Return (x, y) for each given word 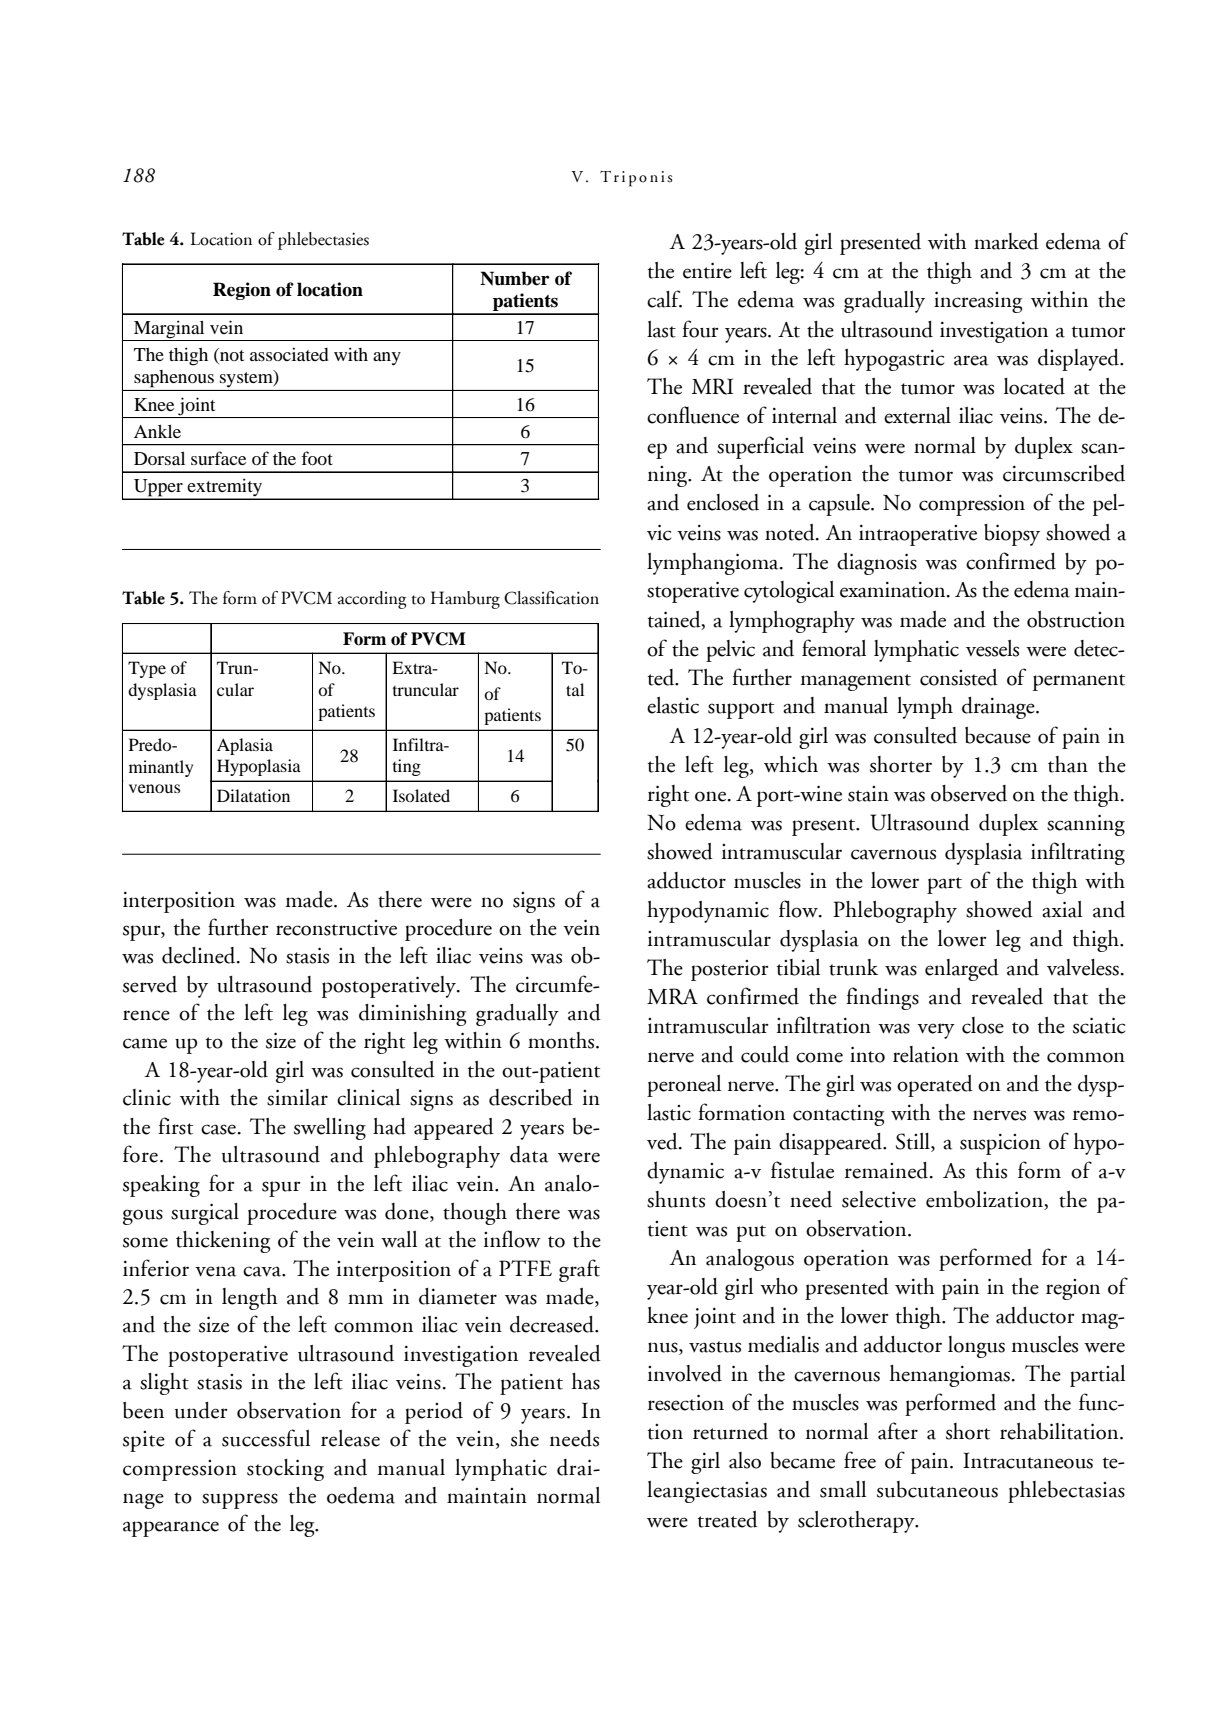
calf (664, 299)
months (561, 1040)
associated (289, 354)
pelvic (730, 651)
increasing (978, 302)
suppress (240, 1501)
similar (297, 1097)
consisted (959, 677)
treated (728, 1519)
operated (935, 1086)
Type (147, 669)
